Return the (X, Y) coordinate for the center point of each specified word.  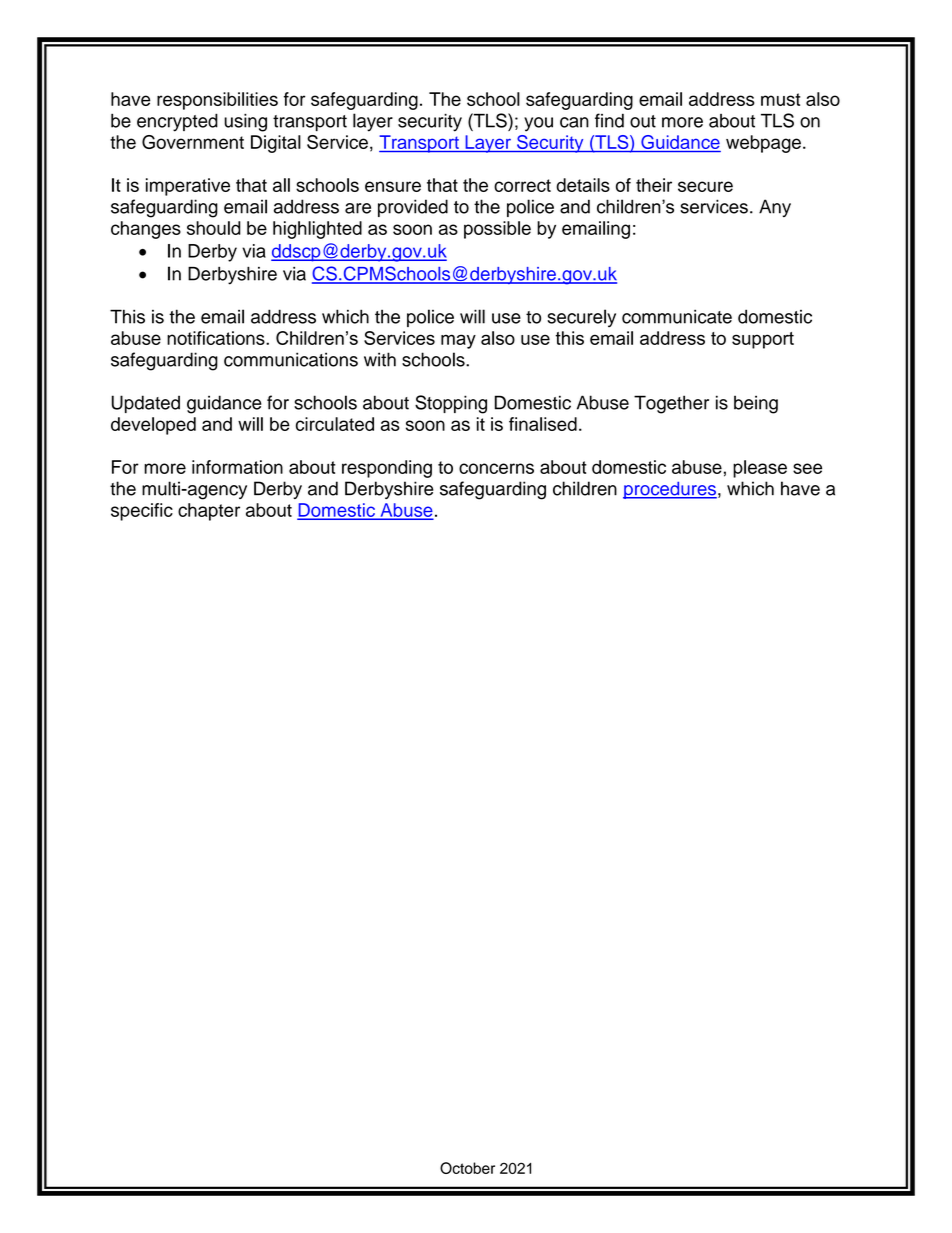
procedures (670, 490)
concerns (496, 468)
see (807, 468)
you (538, 124)
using (245, 123)
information (237, 467)
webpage (763, 144)
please (760, 469)
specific (142, 512)
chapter (209, 512)
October (467, 1168)
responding (387, 469)
